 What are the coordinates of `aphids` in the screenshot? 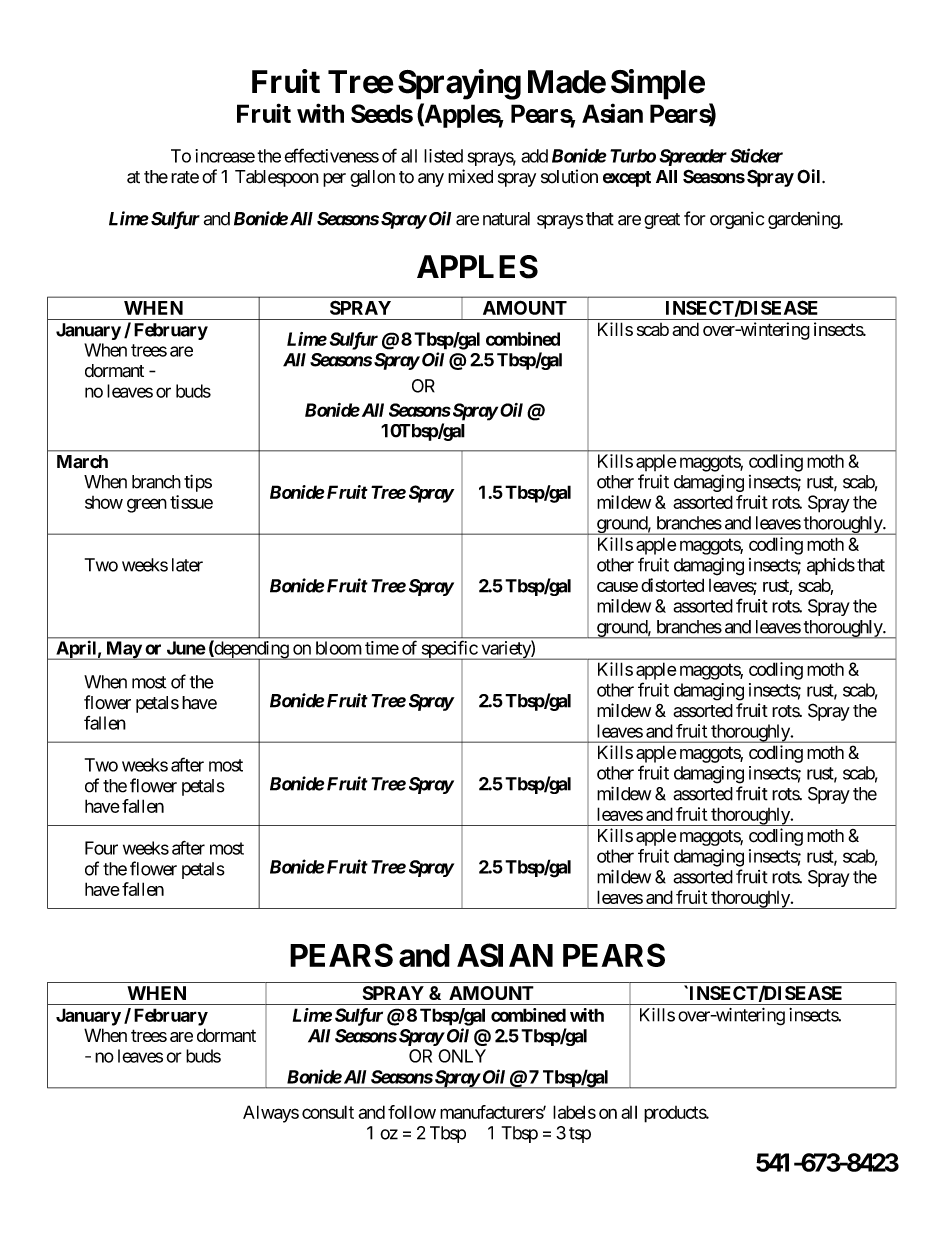 It's located at (831, 566).
